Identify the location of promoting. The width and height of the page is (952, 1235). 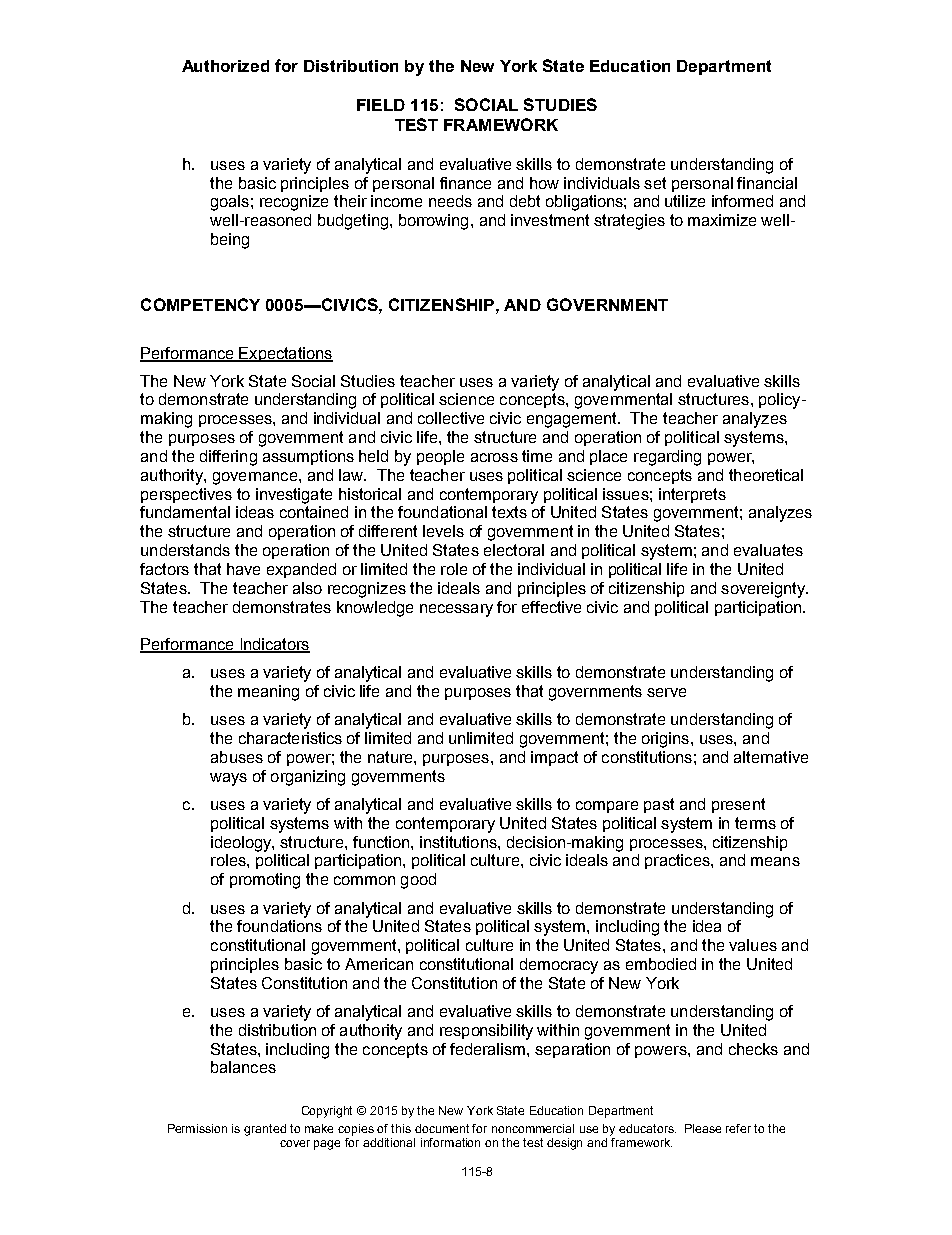
(265, 881).
